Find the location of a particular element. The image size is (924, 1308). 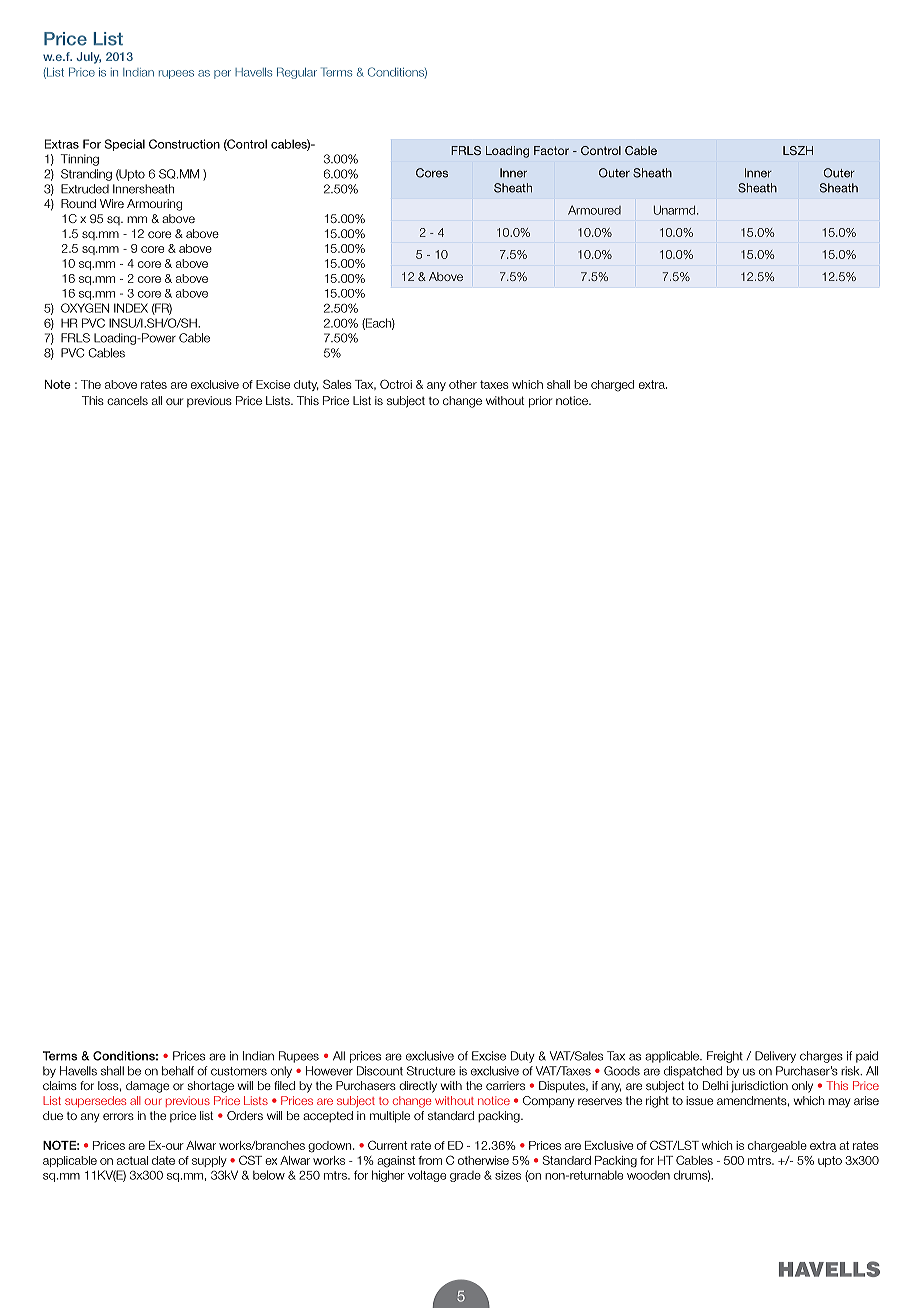

behalf is located at coordinates (178, 1071).
